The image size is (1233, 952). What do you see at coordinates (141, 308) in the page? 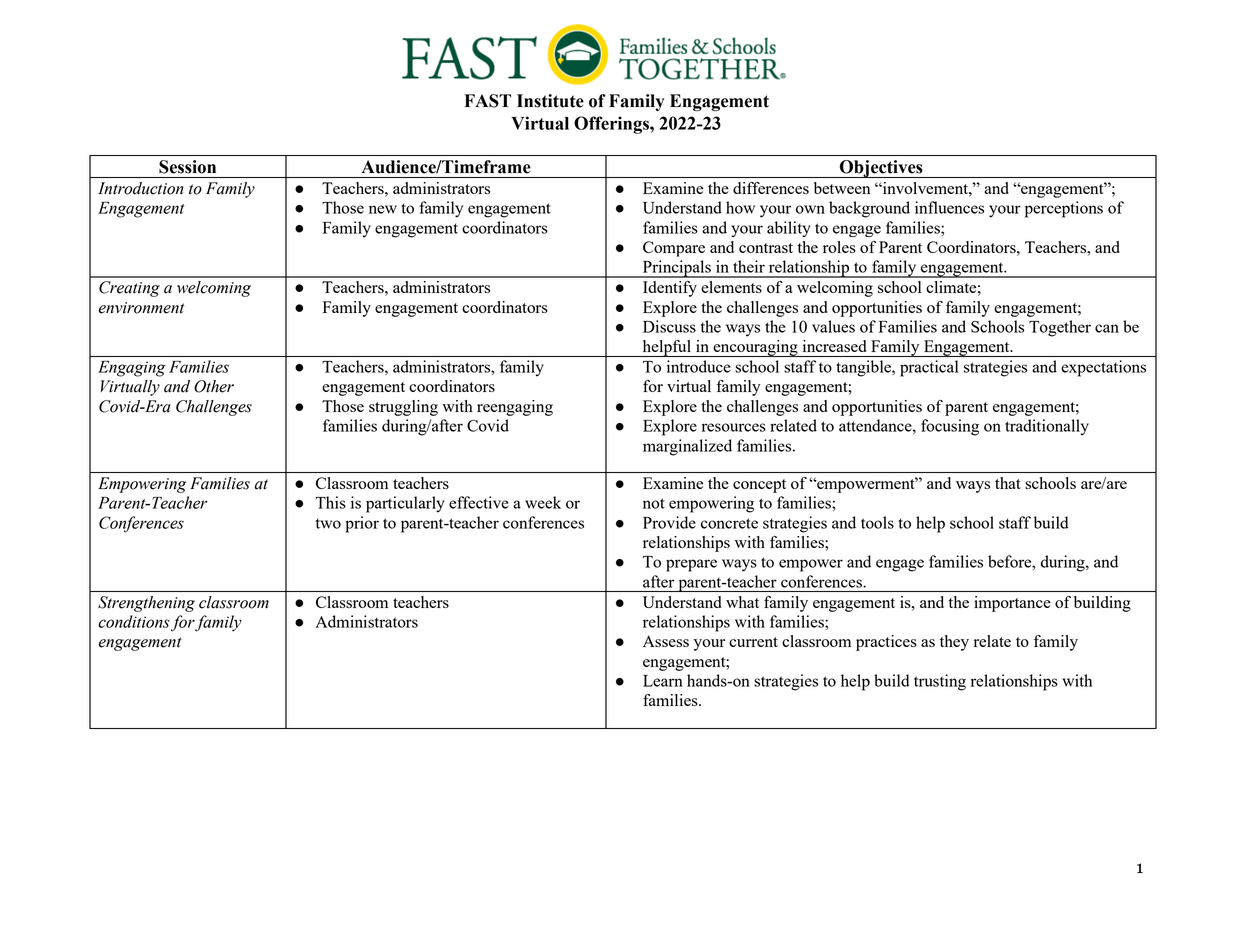
I see `environment` at bounding box center [141, 308].
